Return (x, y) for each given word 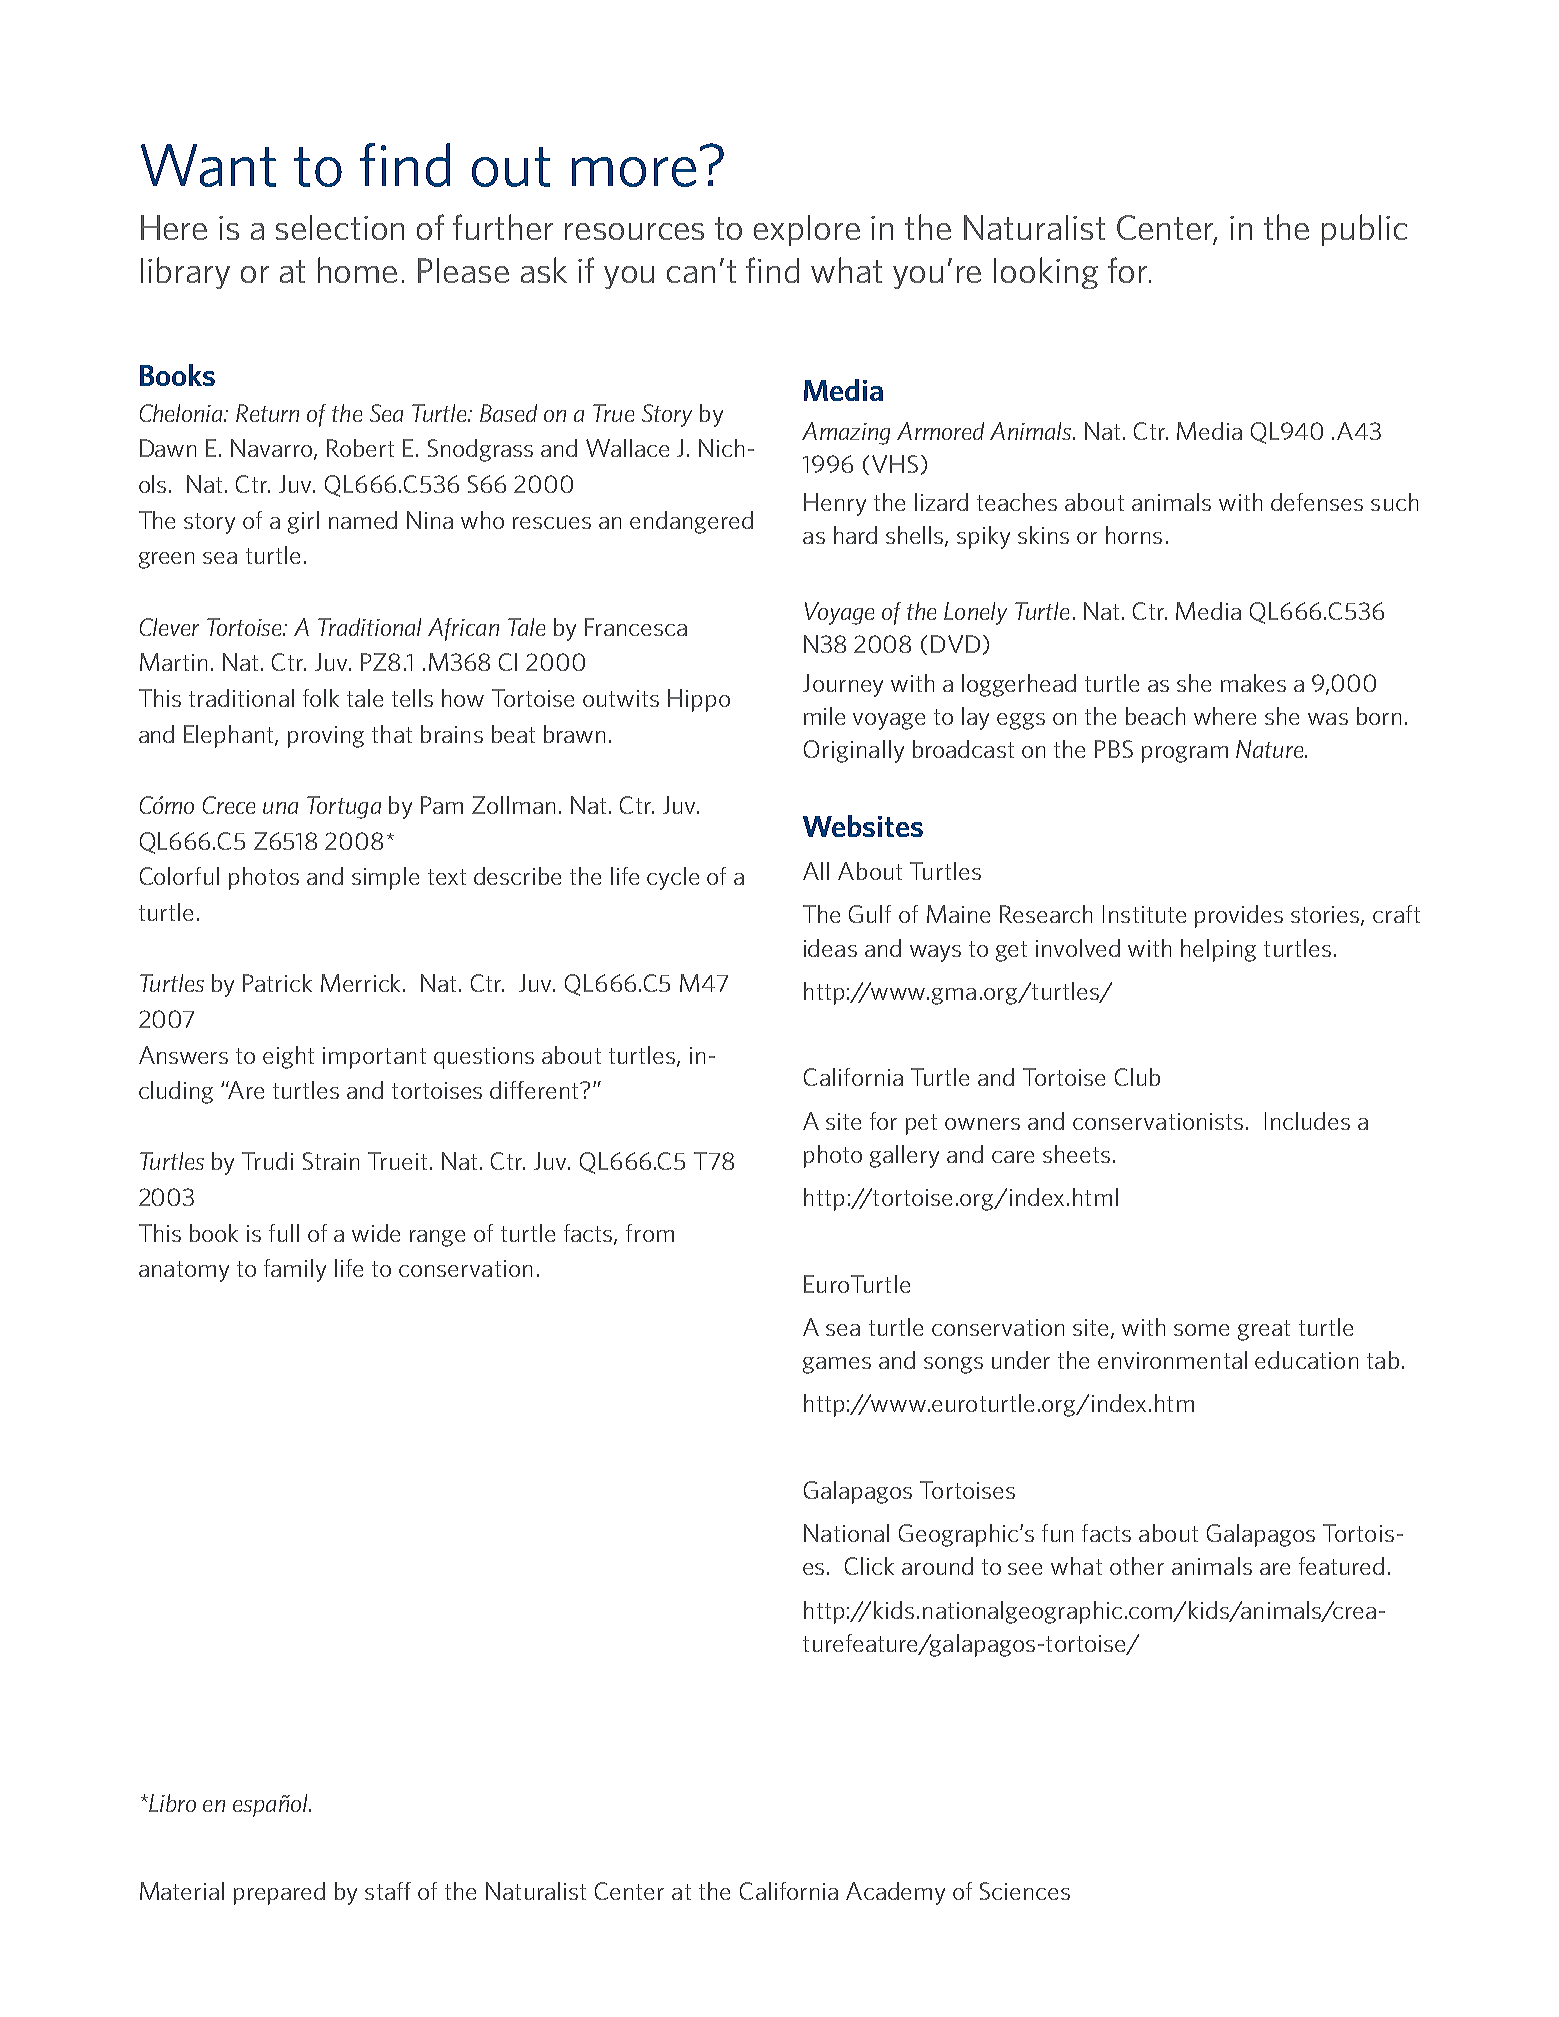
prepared (279, 1893)
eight (288, 1057)
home (357, 270)
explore (807, 230)
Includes (1307, 1121)
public (1364, 230)
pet (921, 1124)
